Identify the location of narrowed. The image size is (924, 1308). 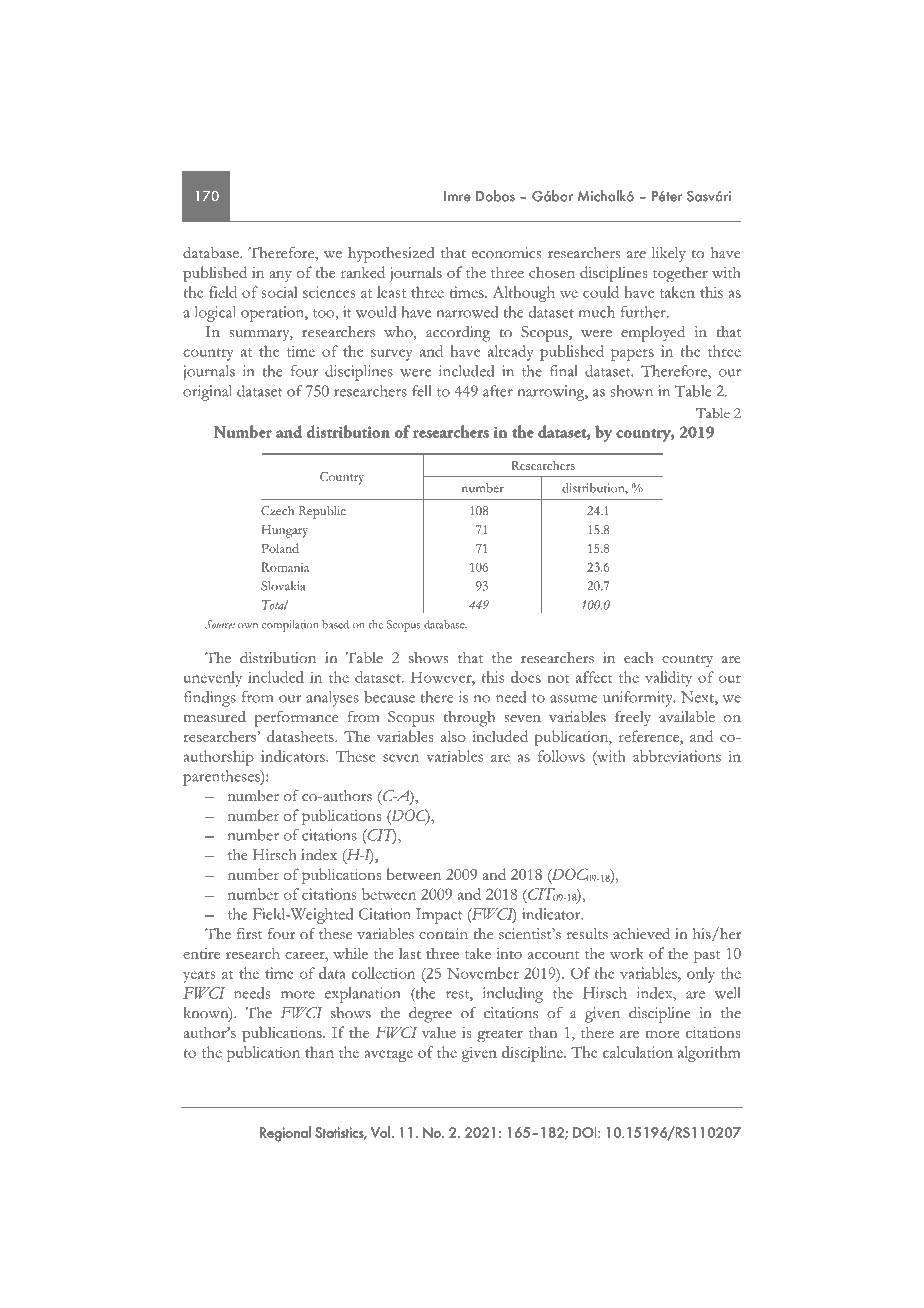
(467, 312).
